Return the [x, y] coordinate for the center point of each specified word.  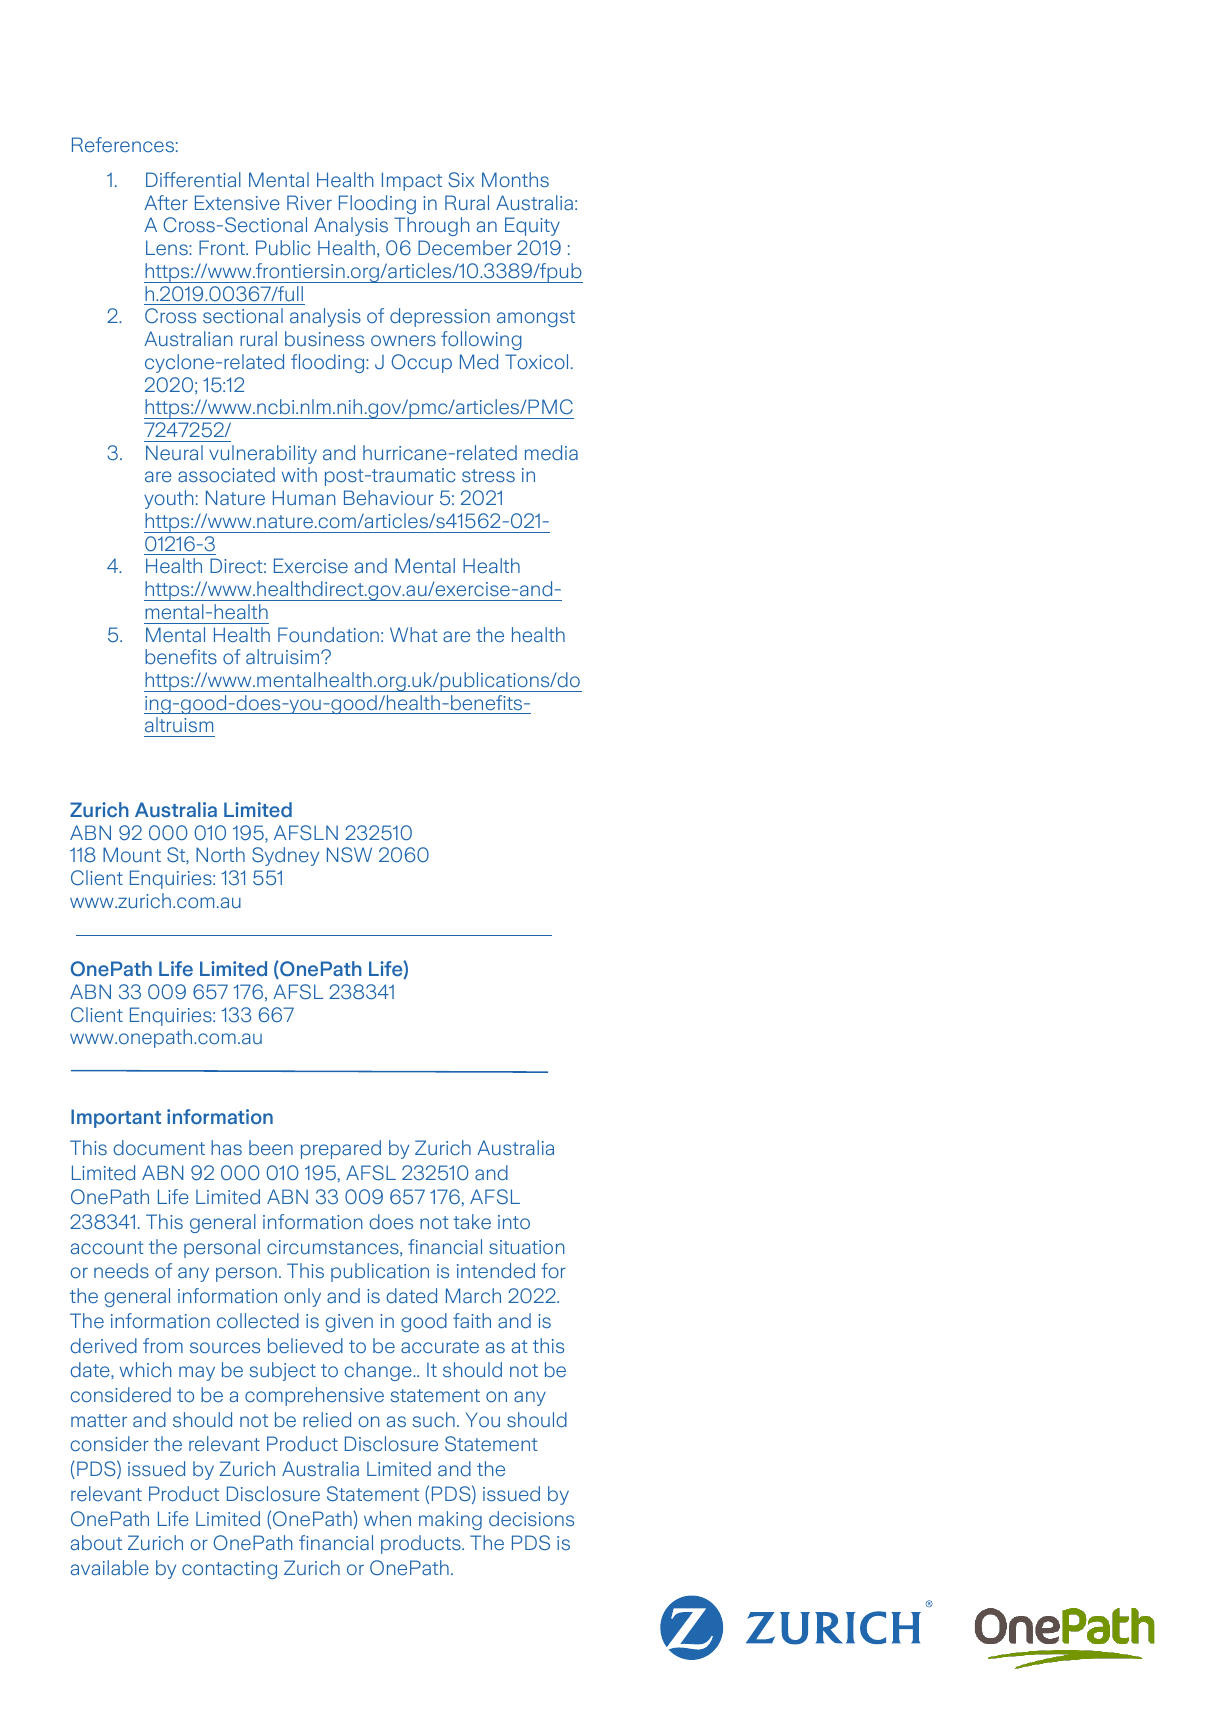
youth [168, 499]
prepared [341, 1149]
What [414, 634]
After [166, 202]
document [159, 1147]
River [309, 202]
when [387, 1518]
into [514, 1222]
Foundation [328, 634]
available [110, 1567]
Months [515, 179]
